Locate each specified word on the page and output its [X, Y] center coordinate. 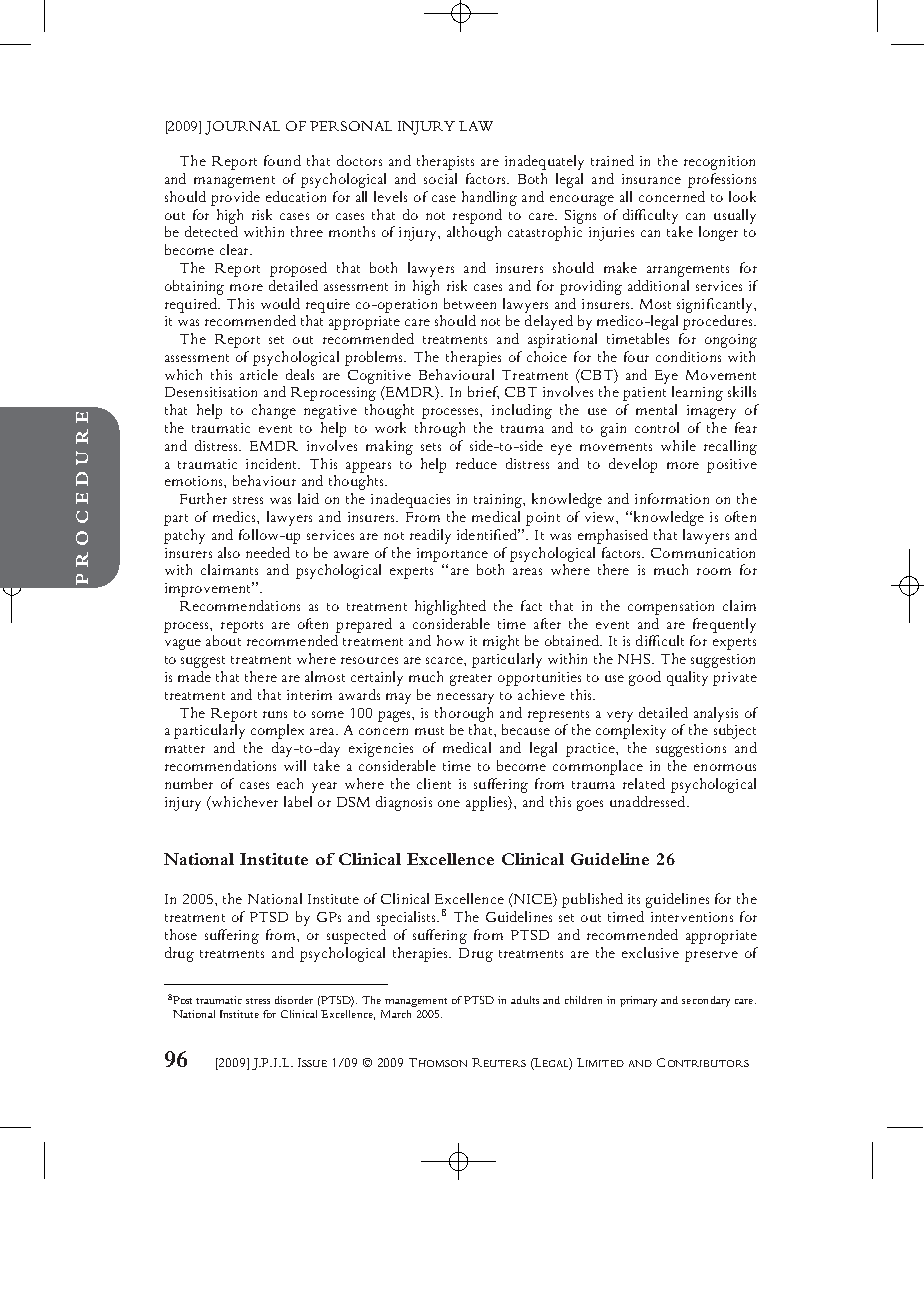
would [280, 303]
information [672, 498]
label [298, 801]
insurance [651, 179]
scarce [445, 660]
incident [273, 463]
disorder [294, 1000]
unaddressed [649, 801]
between [470, 303]
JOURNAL [242, 128]
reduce [476, 463]
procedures [719, 322]
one [449, 803]
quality [687, 678]
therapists [445, 162]
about [223, 640]
